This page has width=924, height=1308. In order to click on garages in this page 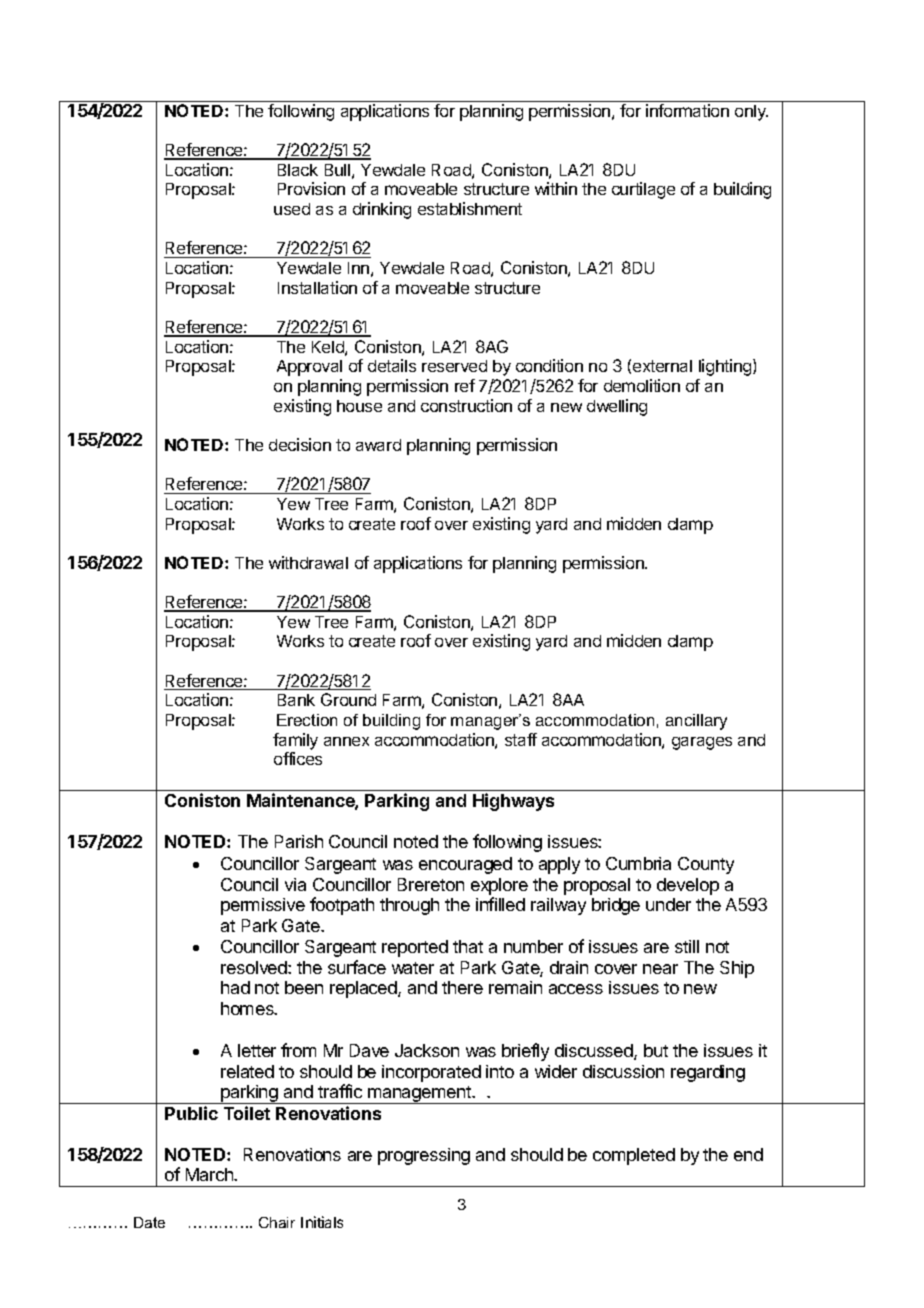, I will do `click(702, 743)`.
